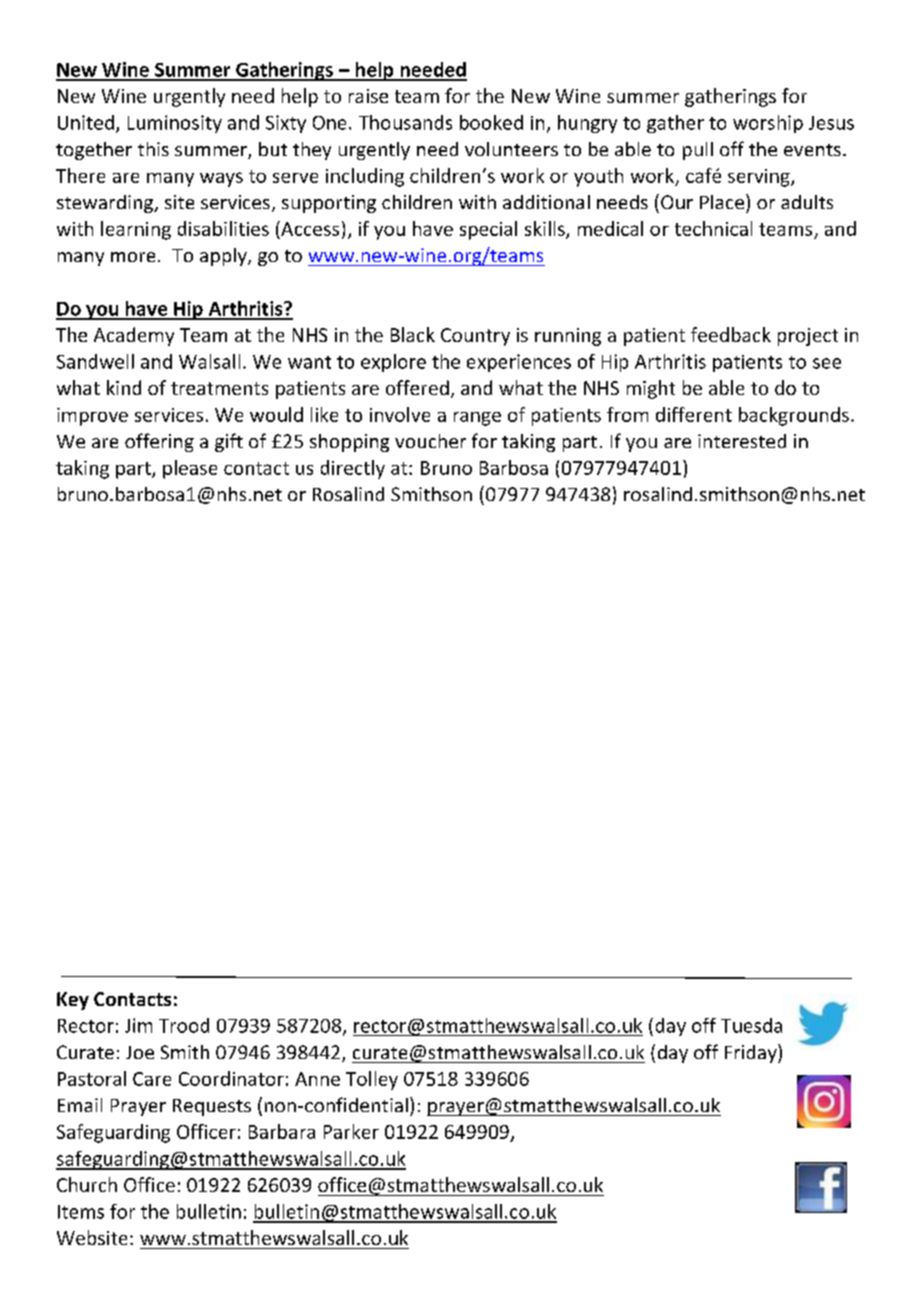 Image resolution: width=924 pixels, height=1308 pixels. What do you see at coordinates (124, 387) in the document?
I see `kind` at bounding box center [124, 387].
